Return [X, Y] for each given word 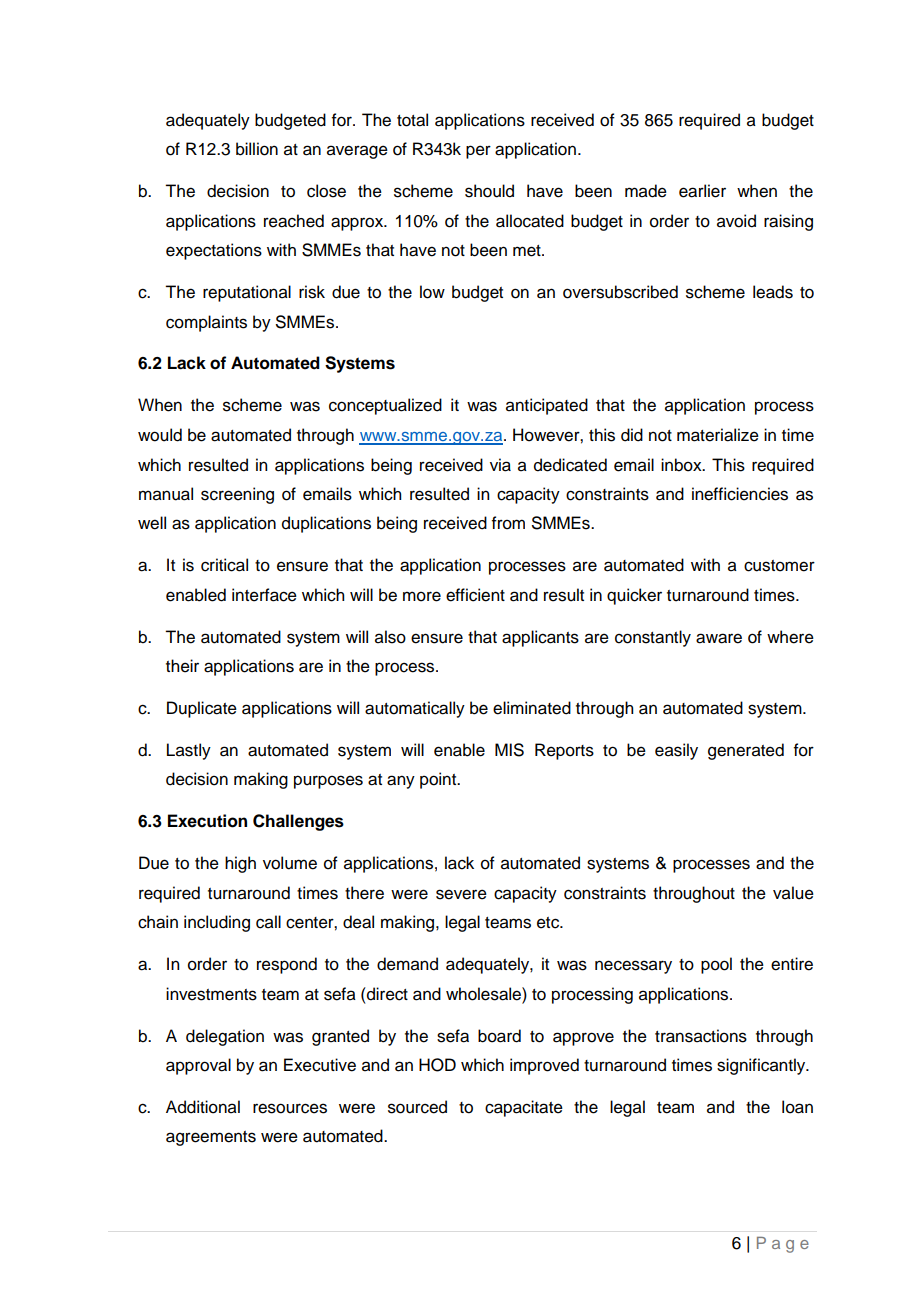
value [793, 893]
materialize [718, 435]
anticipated [547, 406]
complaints [206, 323]
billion [257, 149]
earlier [702, 191]
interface [264, 595]
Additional [203, 1107]
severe [461, 894]
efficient [475, 595]
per [478, 152]
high [240, 864]
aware [719, 638]
